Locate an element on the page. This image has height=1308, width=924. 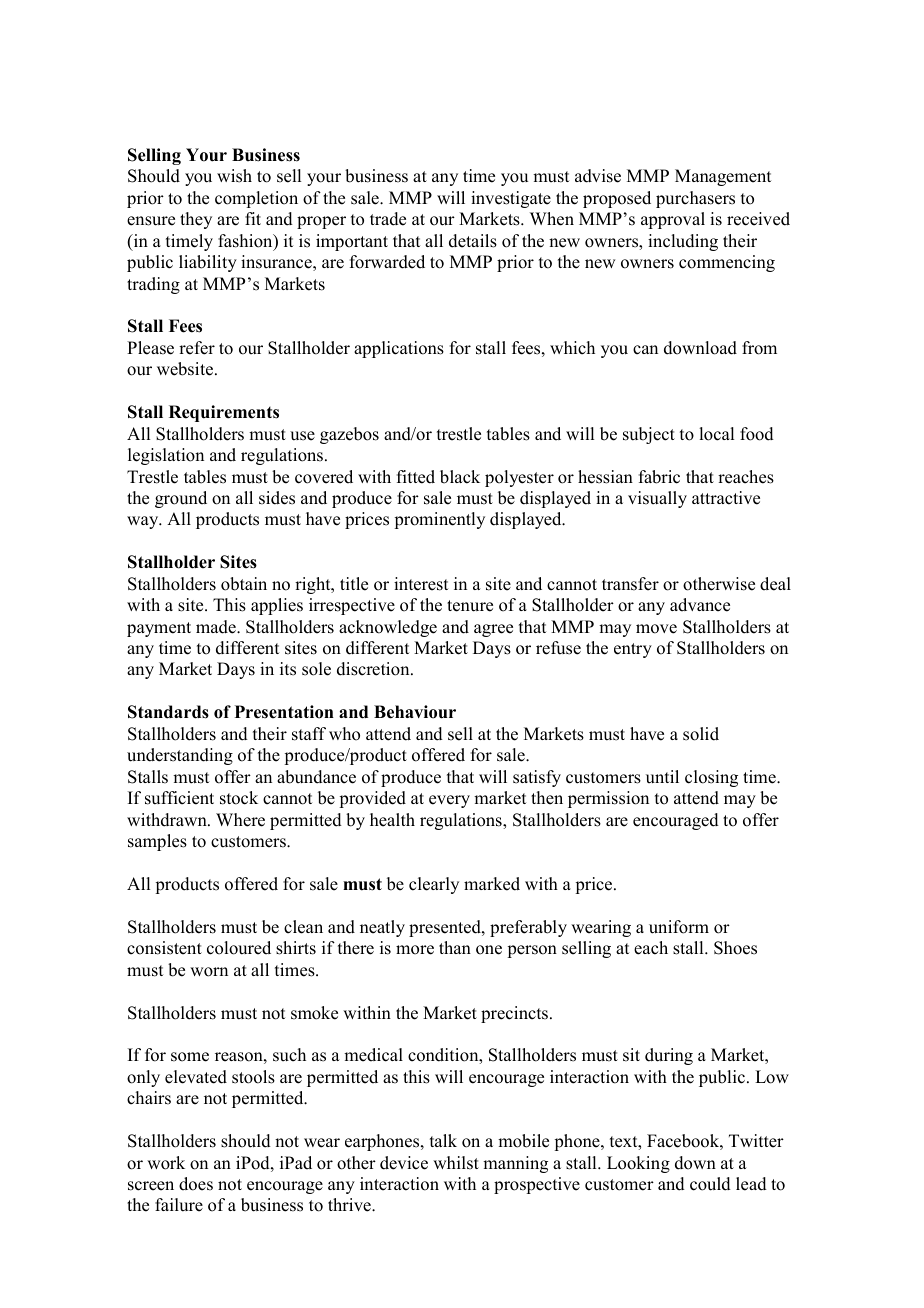
purchasers is located at coordinates (695, 199).
